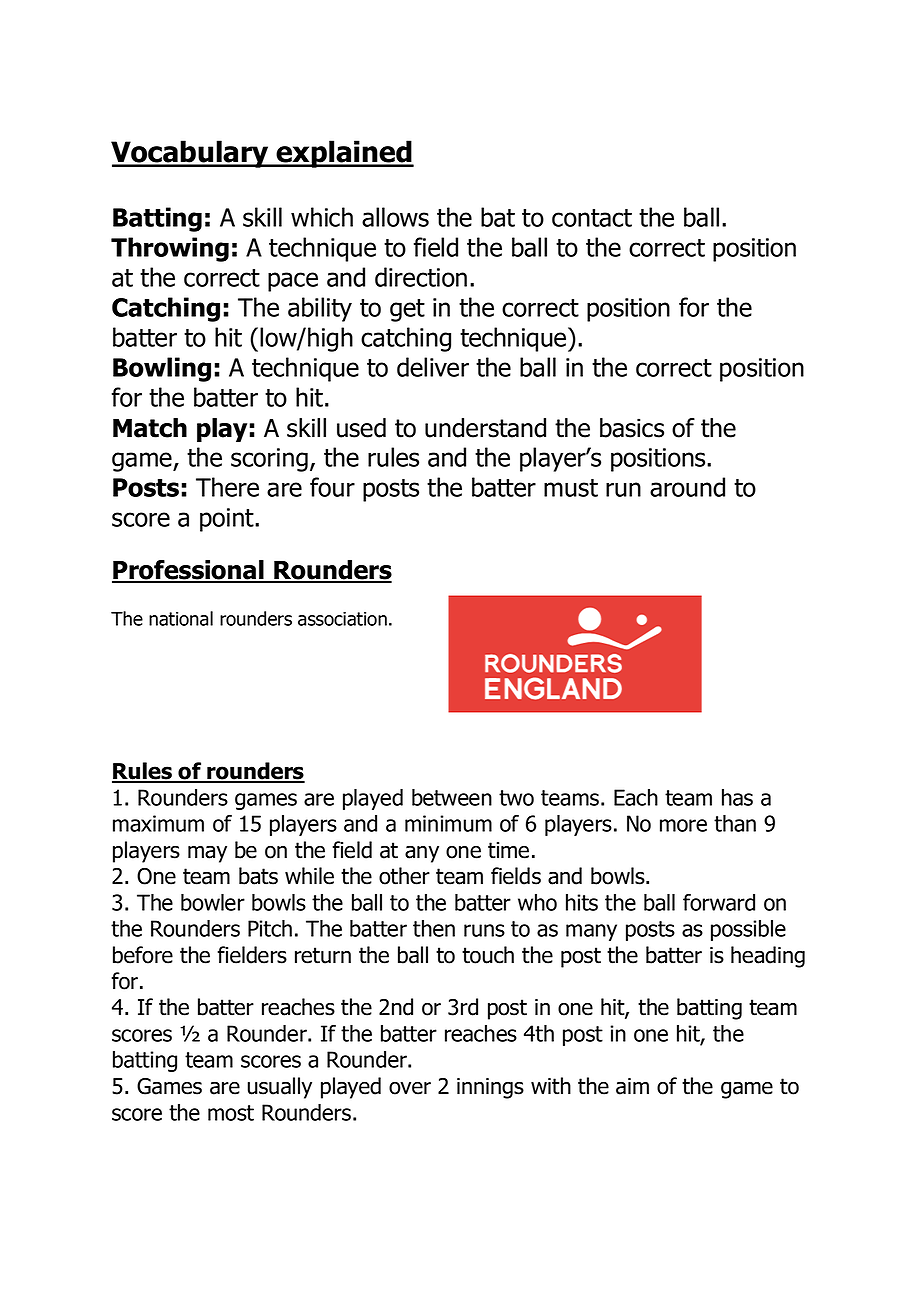 This screenshot has width=924, height=1308. I want to click on allows, so click(395, 217).
